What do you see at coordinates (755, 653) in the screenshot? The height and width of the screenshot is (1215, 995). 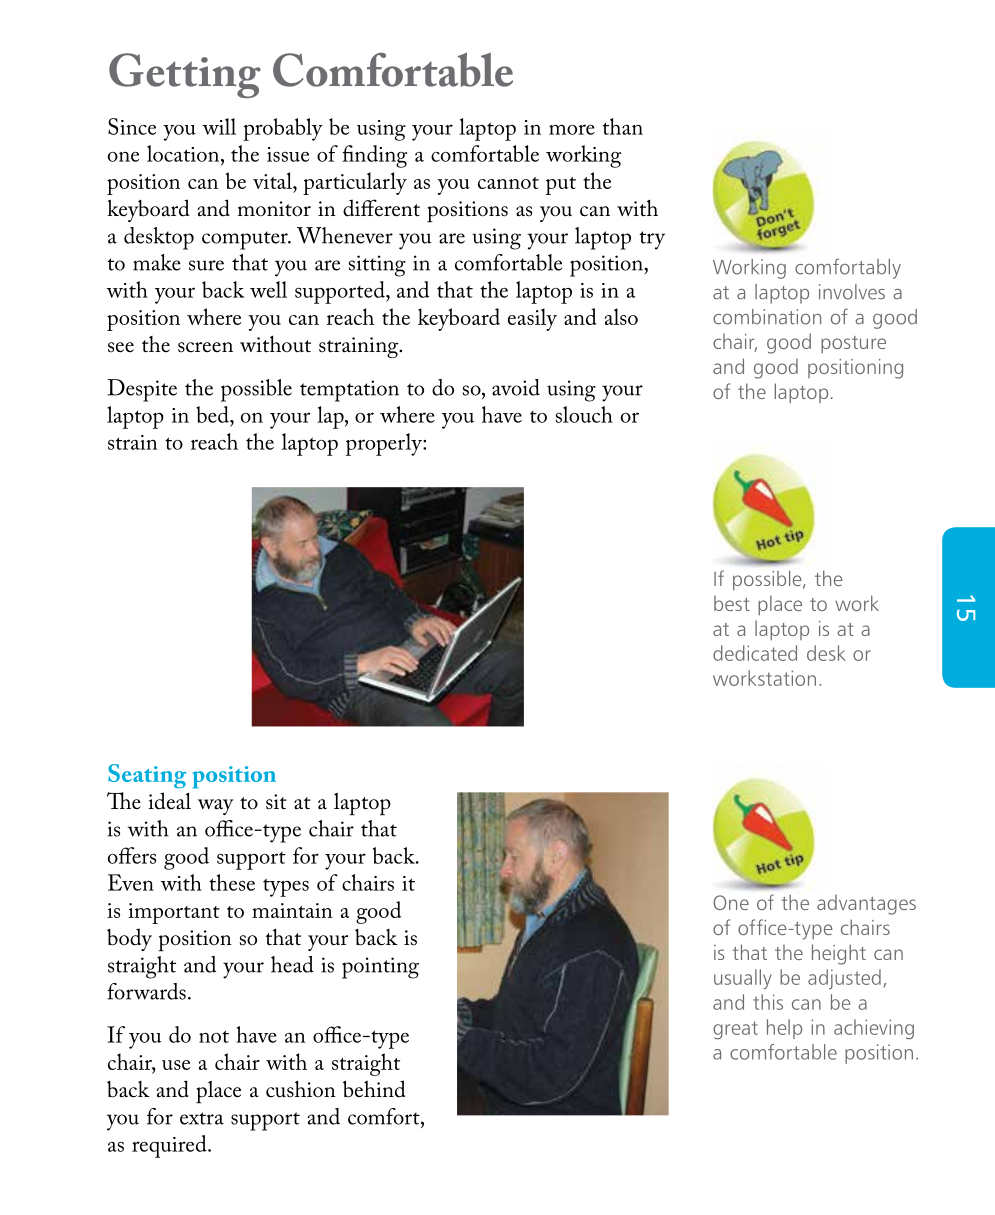 I see `dedicated` at bounding box center [755, 653].
